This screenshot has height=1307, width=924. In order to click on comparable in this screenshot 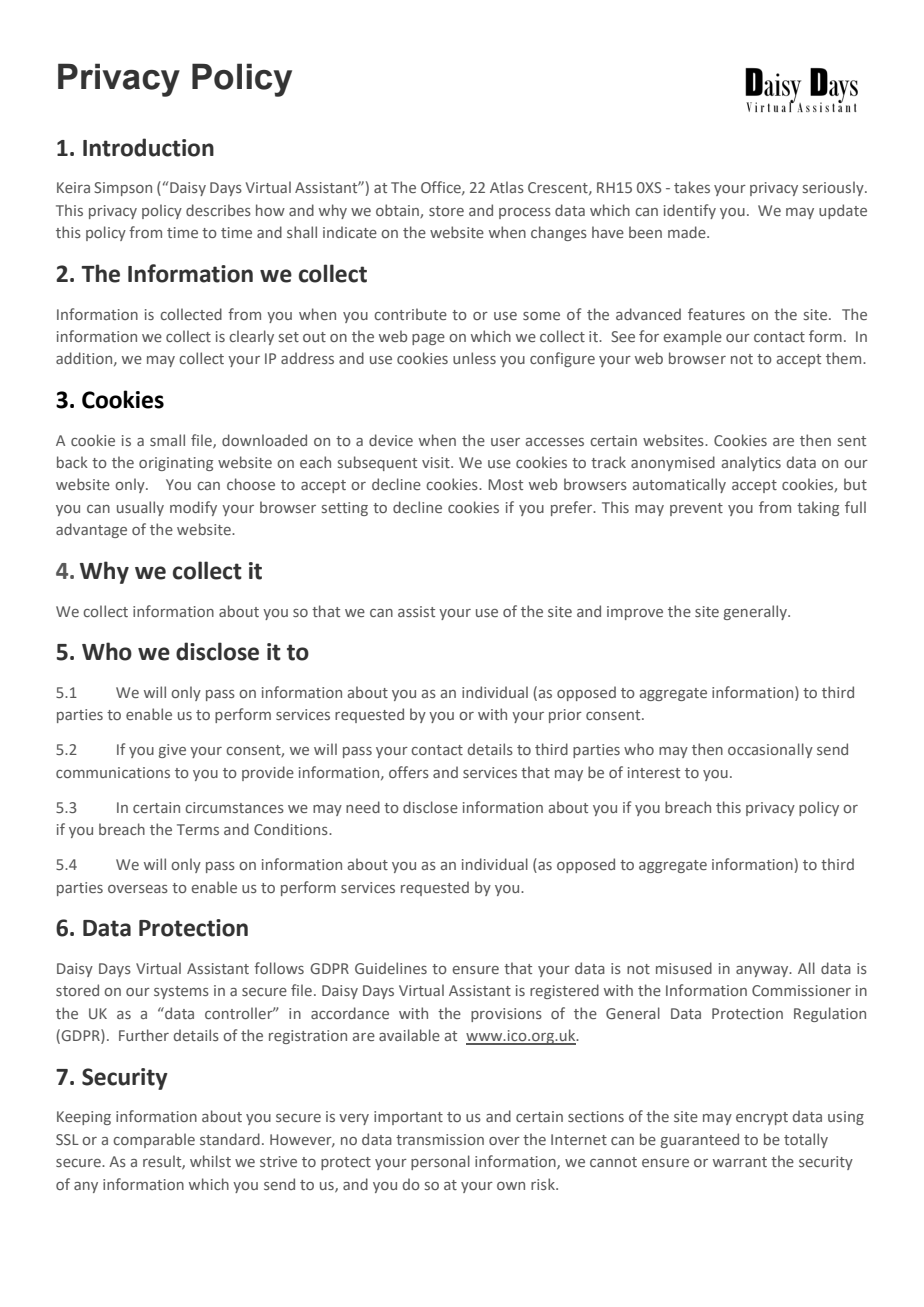, I will do `click(154, 1140)`.
